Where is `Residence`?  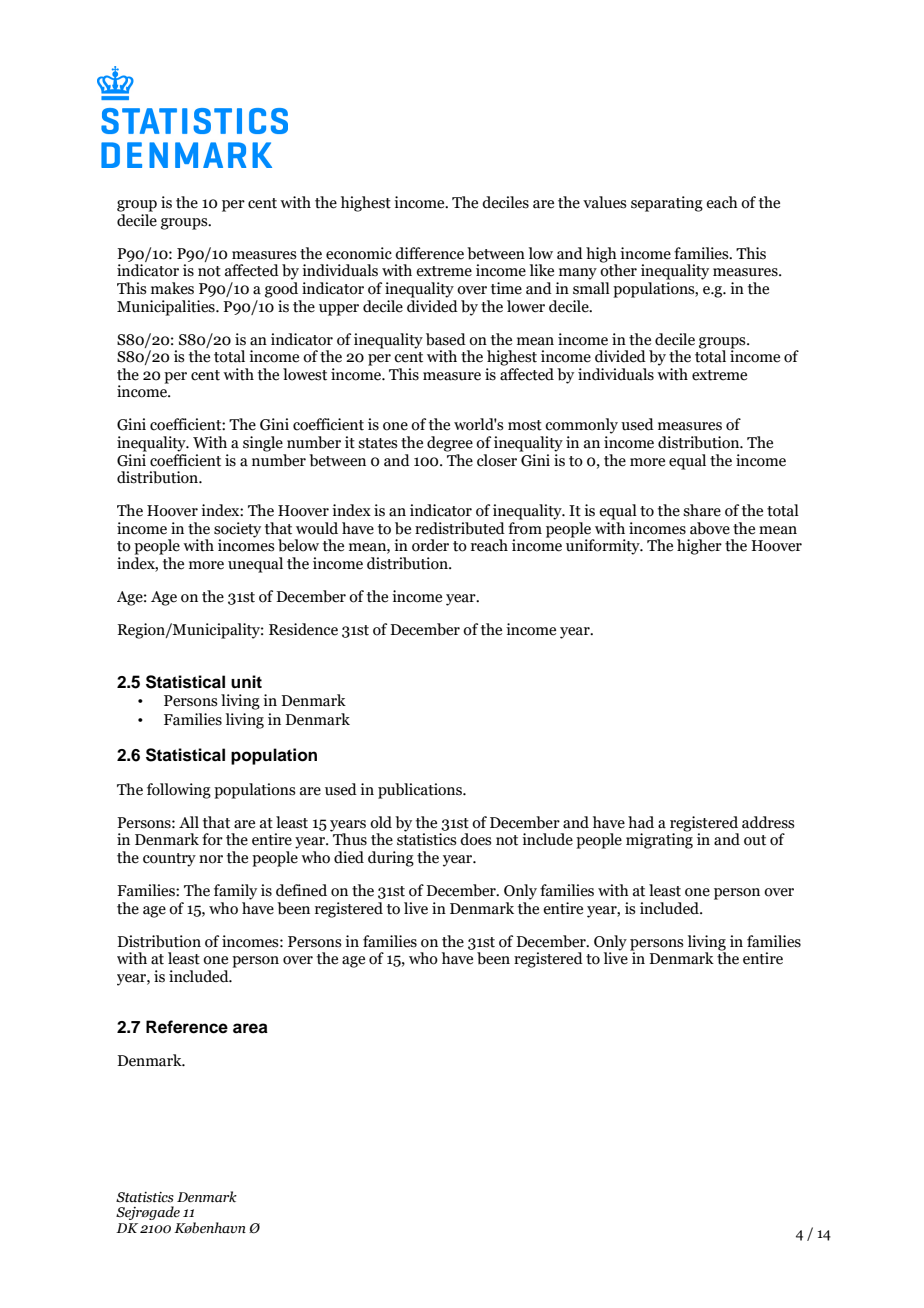
Residence is located at coordinates (303, 629).
